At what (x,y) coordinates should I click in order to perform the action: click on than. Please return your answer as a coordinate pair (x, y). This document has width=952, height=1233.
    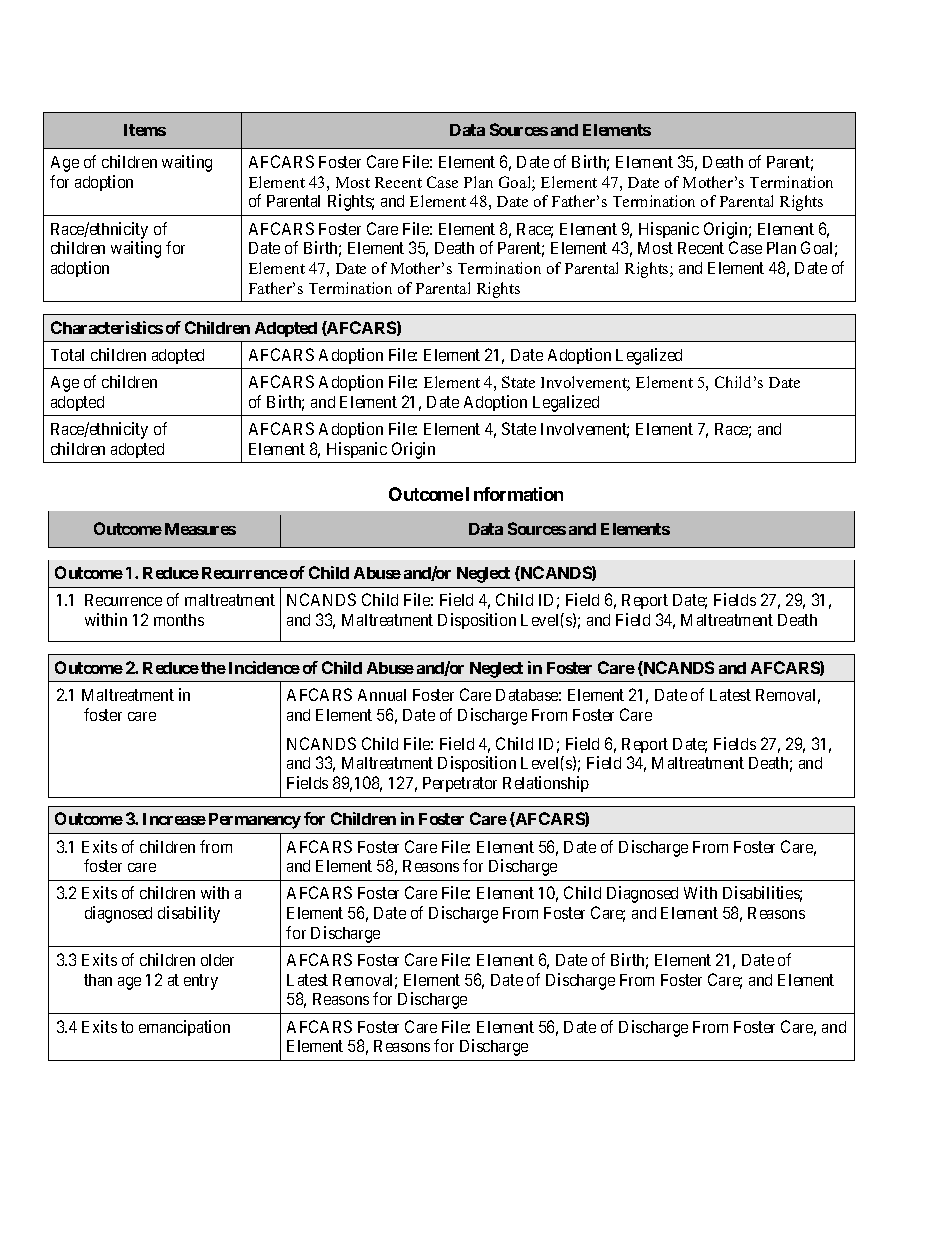
    Looking at the image, I should click on (98, 980).
